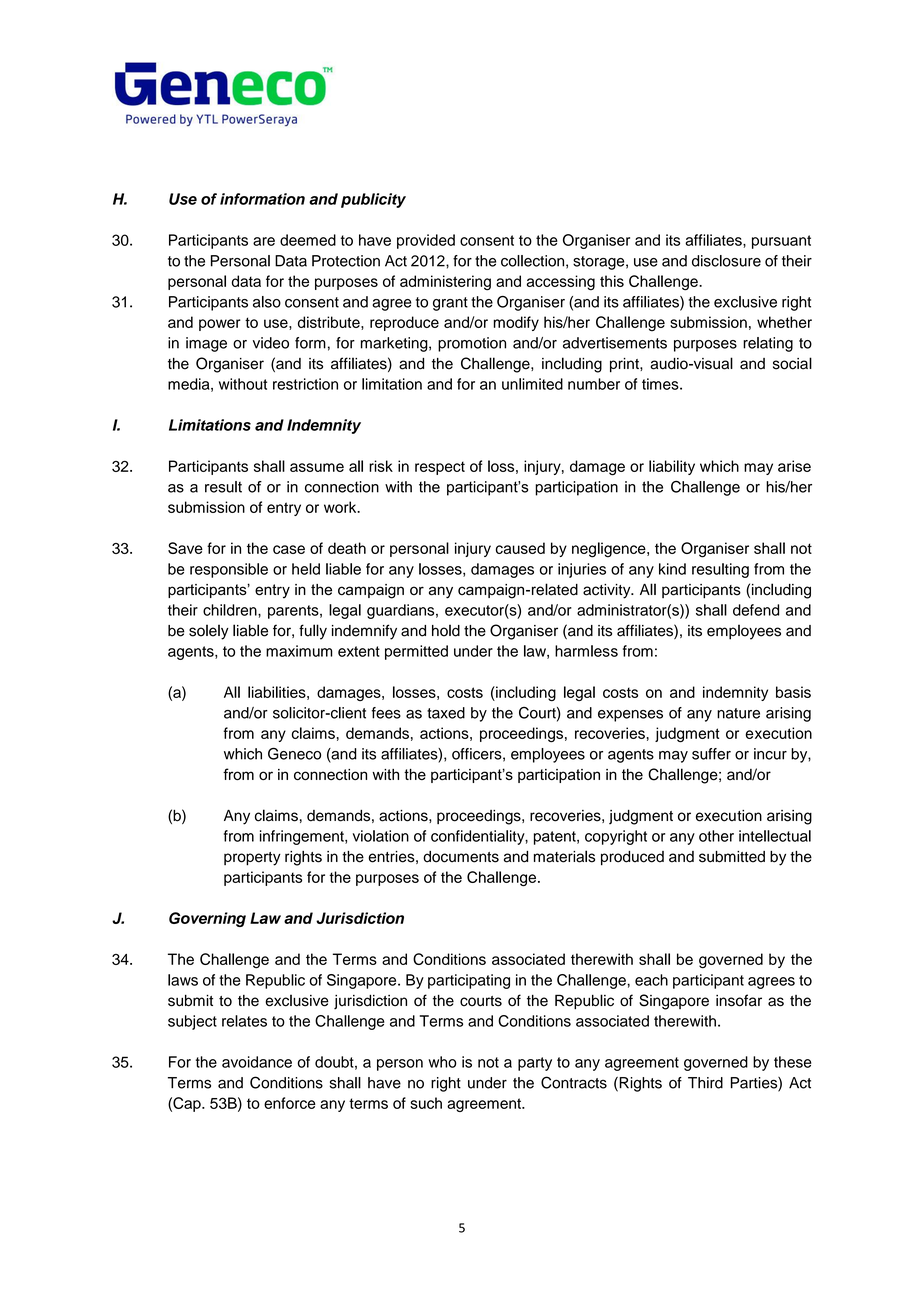  Describe the element at coordinates (299, 651) in the image. I see `maximum` at that location.
